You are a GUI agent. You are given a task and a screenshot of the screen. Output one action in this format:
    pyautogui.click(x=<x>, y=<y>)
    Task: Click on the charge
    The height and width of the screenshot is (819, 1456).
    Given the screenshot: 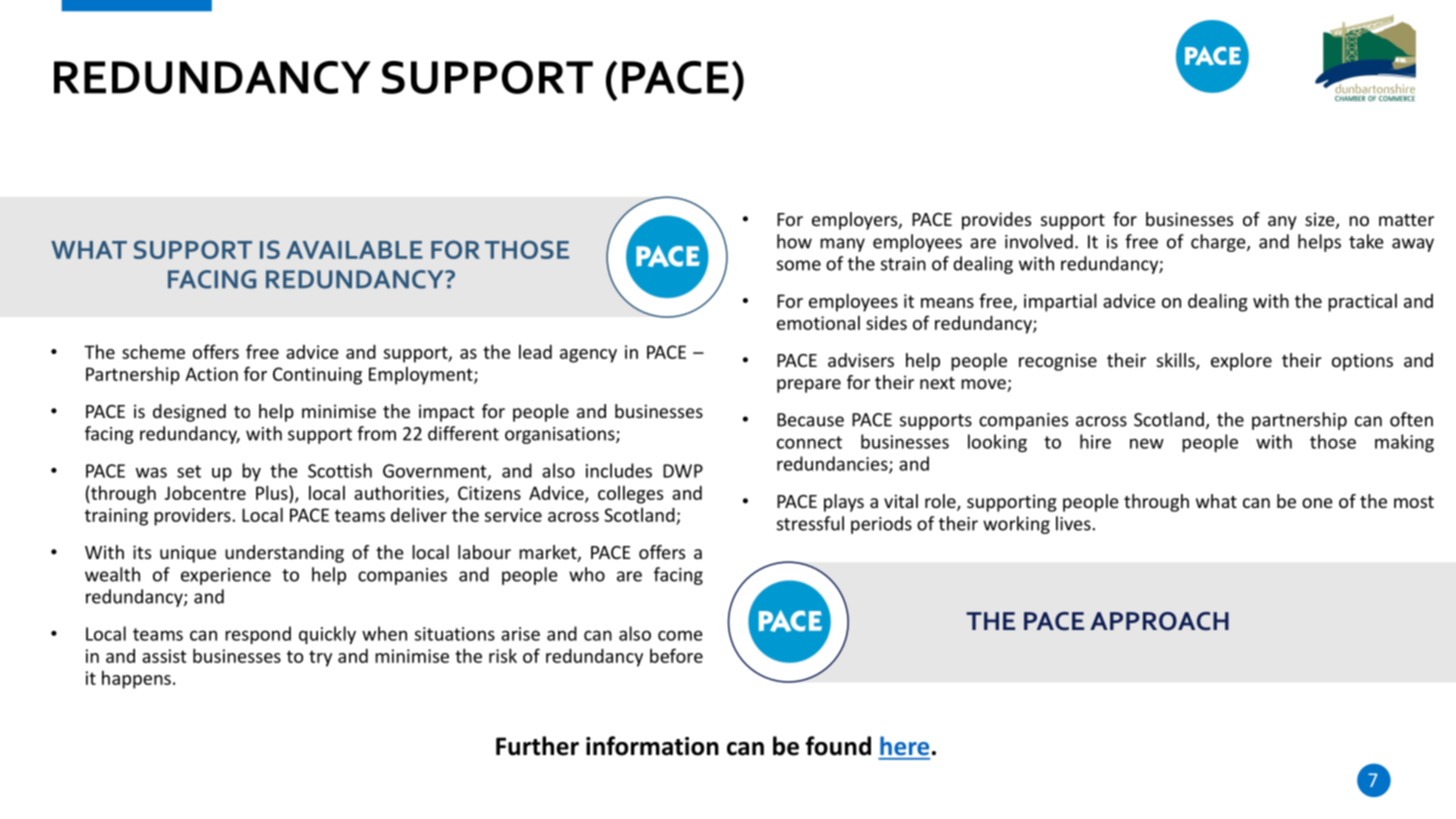 What is the action you would take?
    pyautogui.click(x=1219, y=243)
